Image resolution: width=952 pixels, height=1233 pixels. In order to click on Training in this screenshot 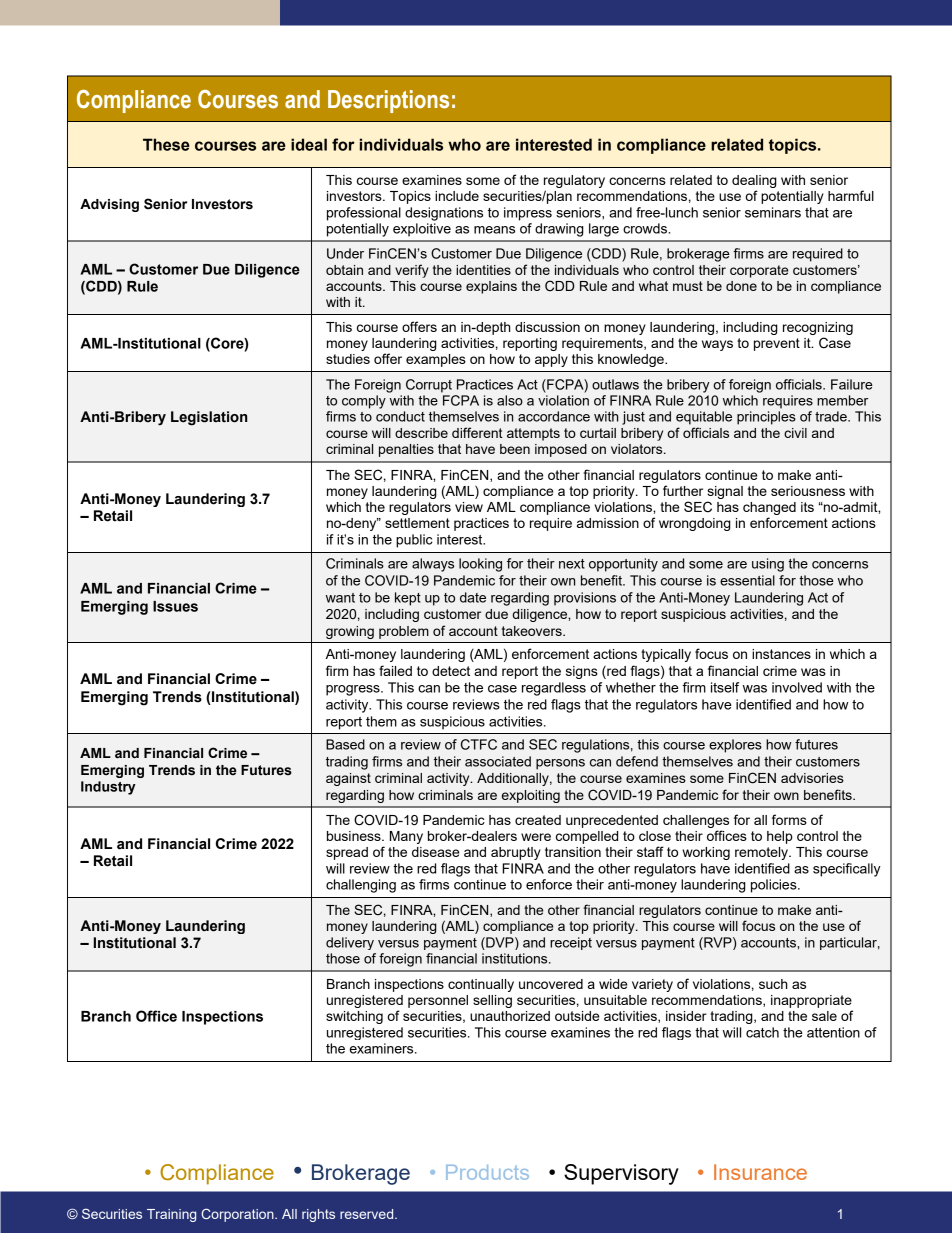, I will do `click(171, 1215)`.
